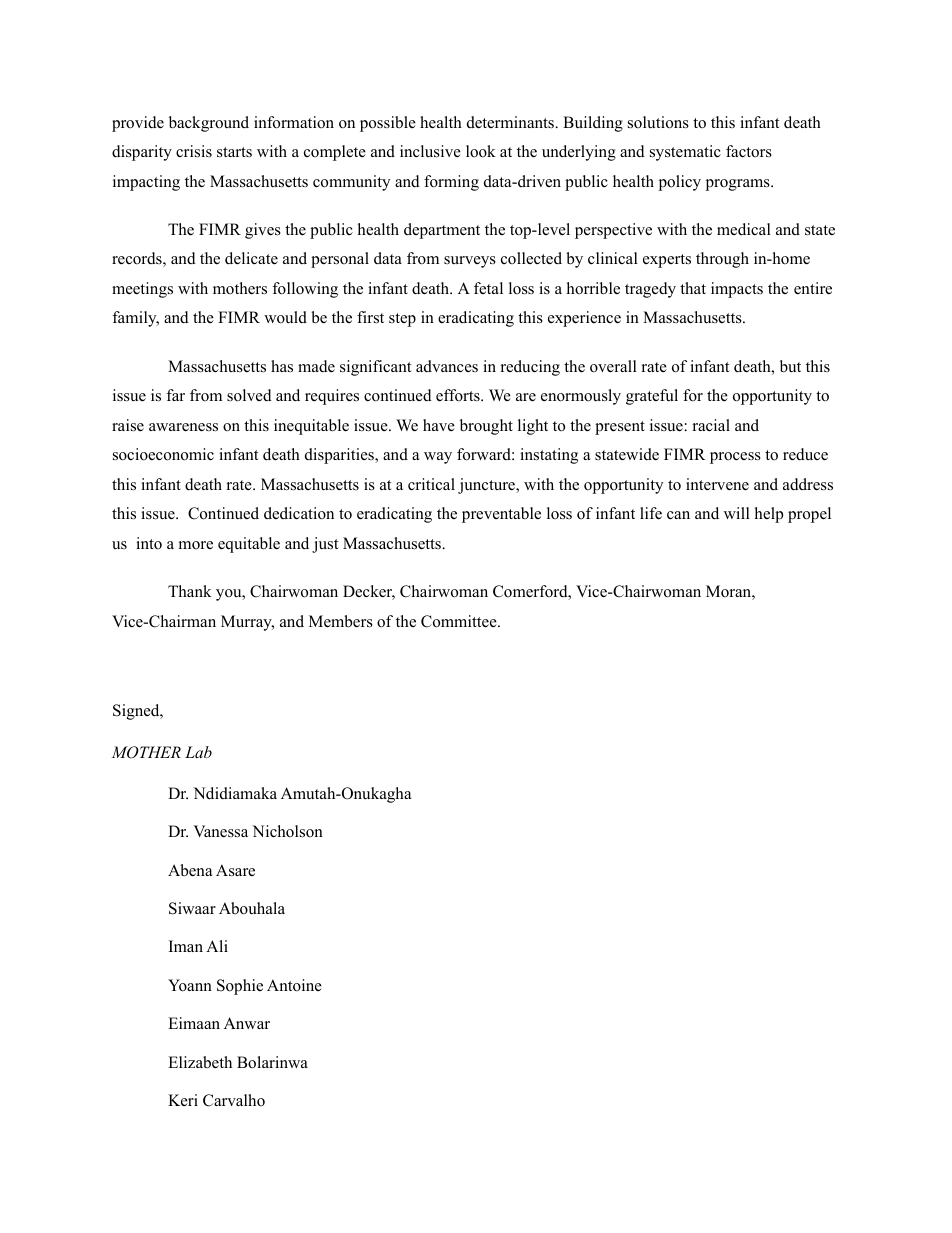  I want to click on Antoine, so click(294, 985).
